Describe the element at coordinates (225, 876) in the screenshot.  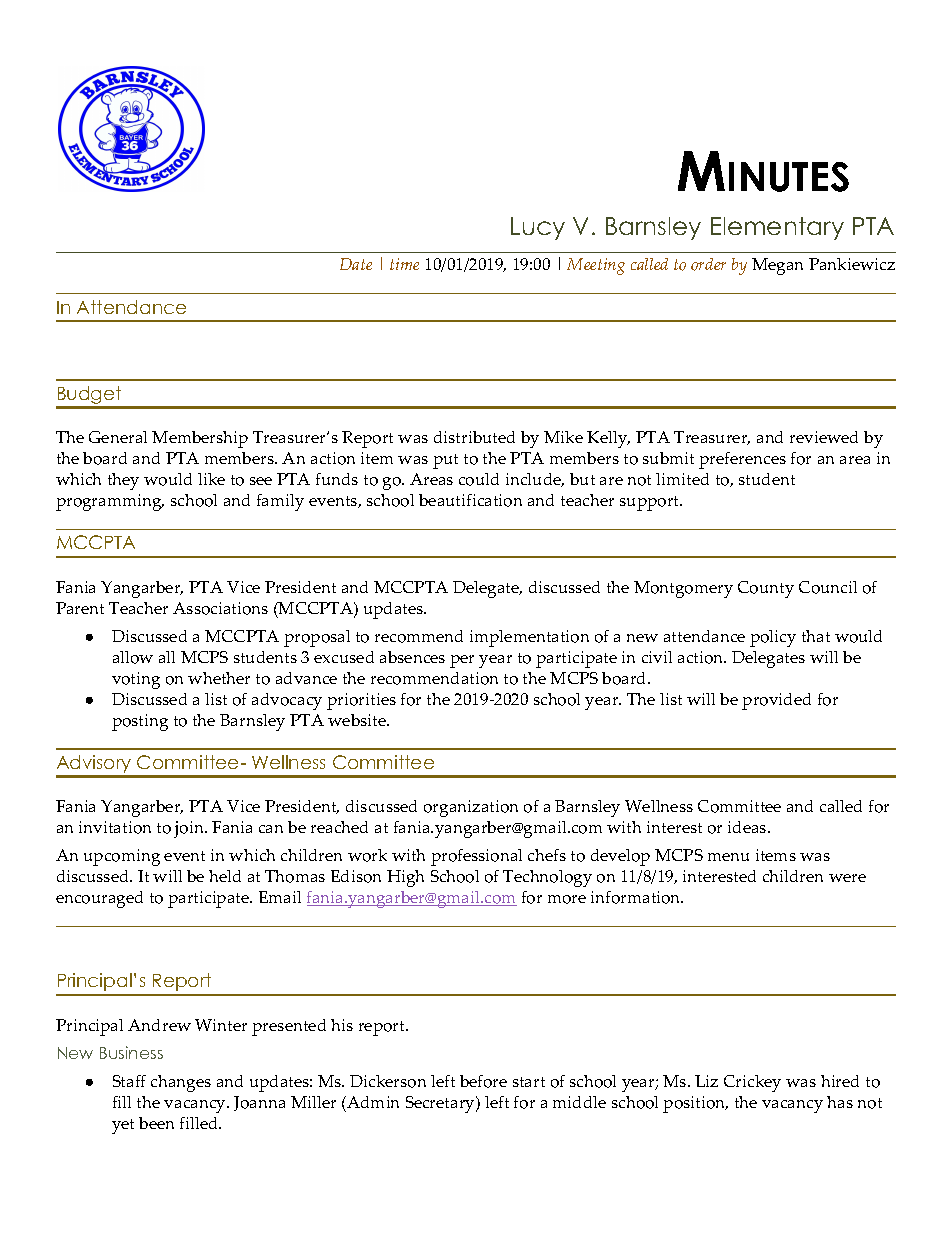
I see `held` at that location.
